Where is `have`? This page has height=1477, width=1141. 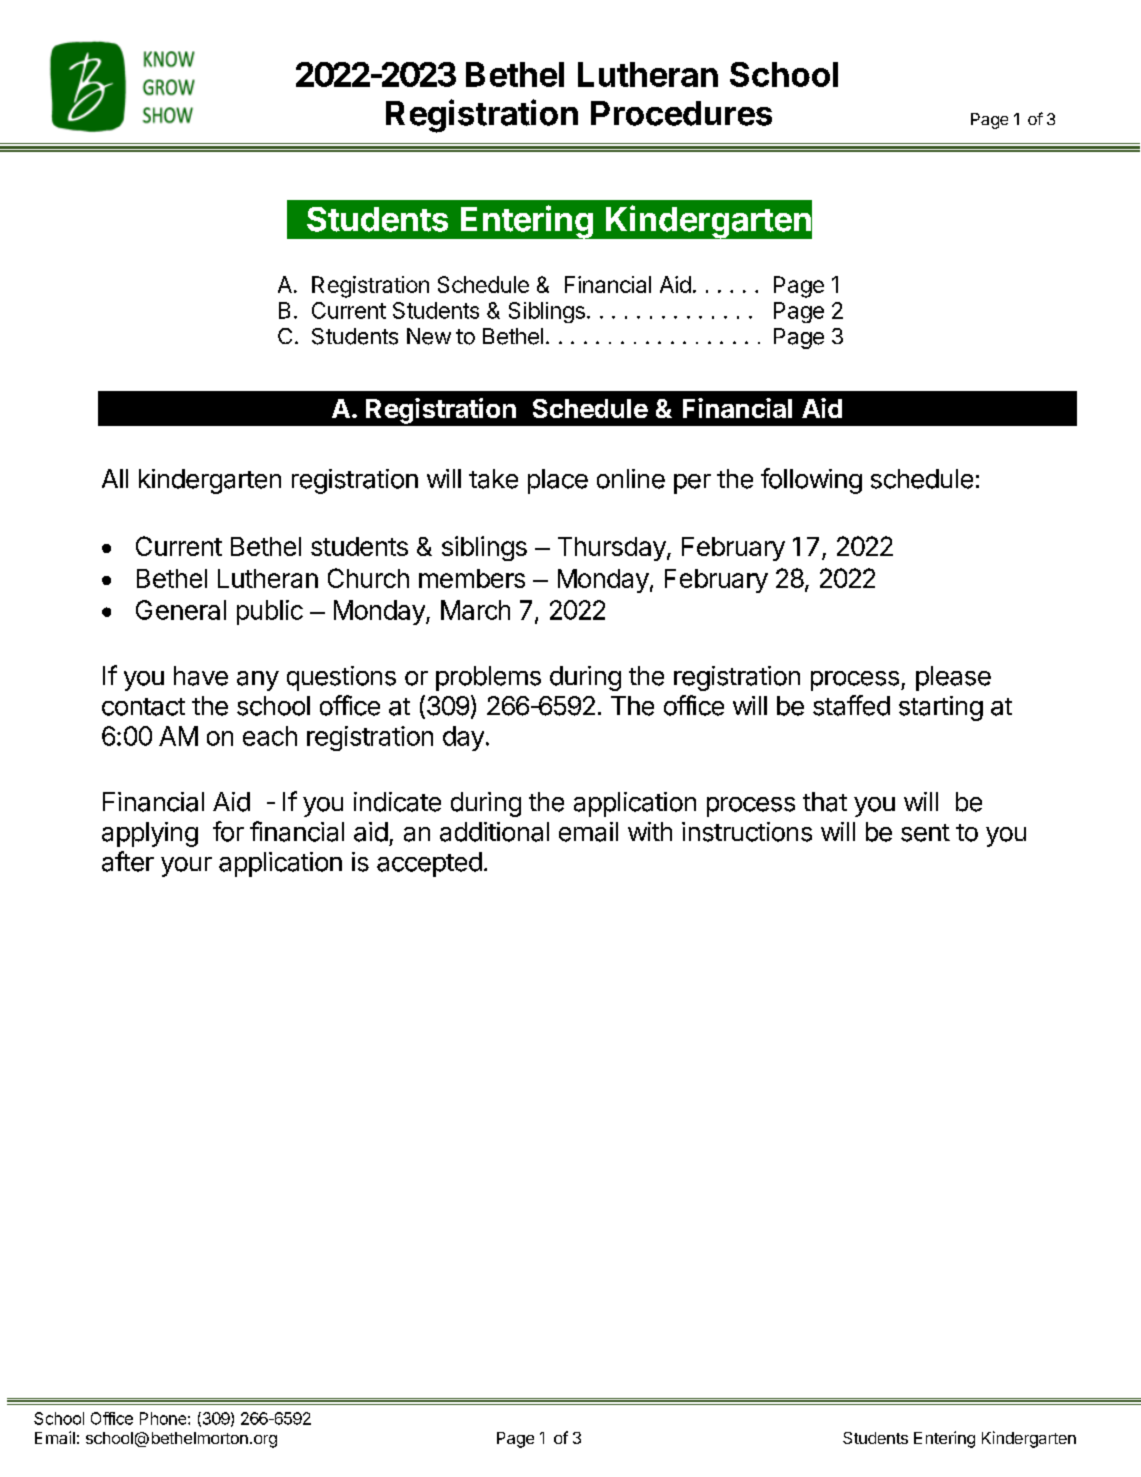
have is located at coordinates (201, 676).
